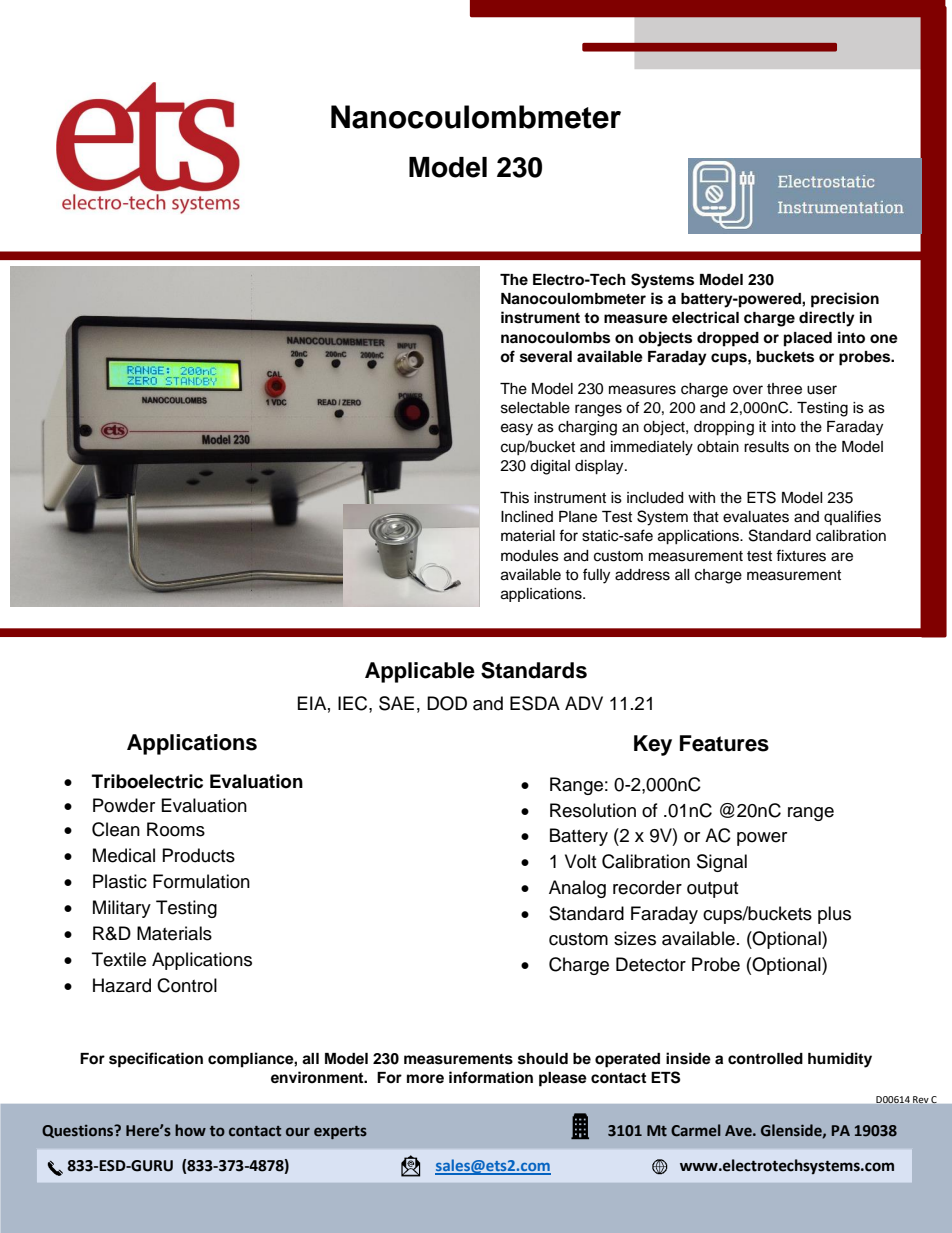  Describe the element at coordinates (580, 861) in the screenshot. I see `Volt` at that location.
